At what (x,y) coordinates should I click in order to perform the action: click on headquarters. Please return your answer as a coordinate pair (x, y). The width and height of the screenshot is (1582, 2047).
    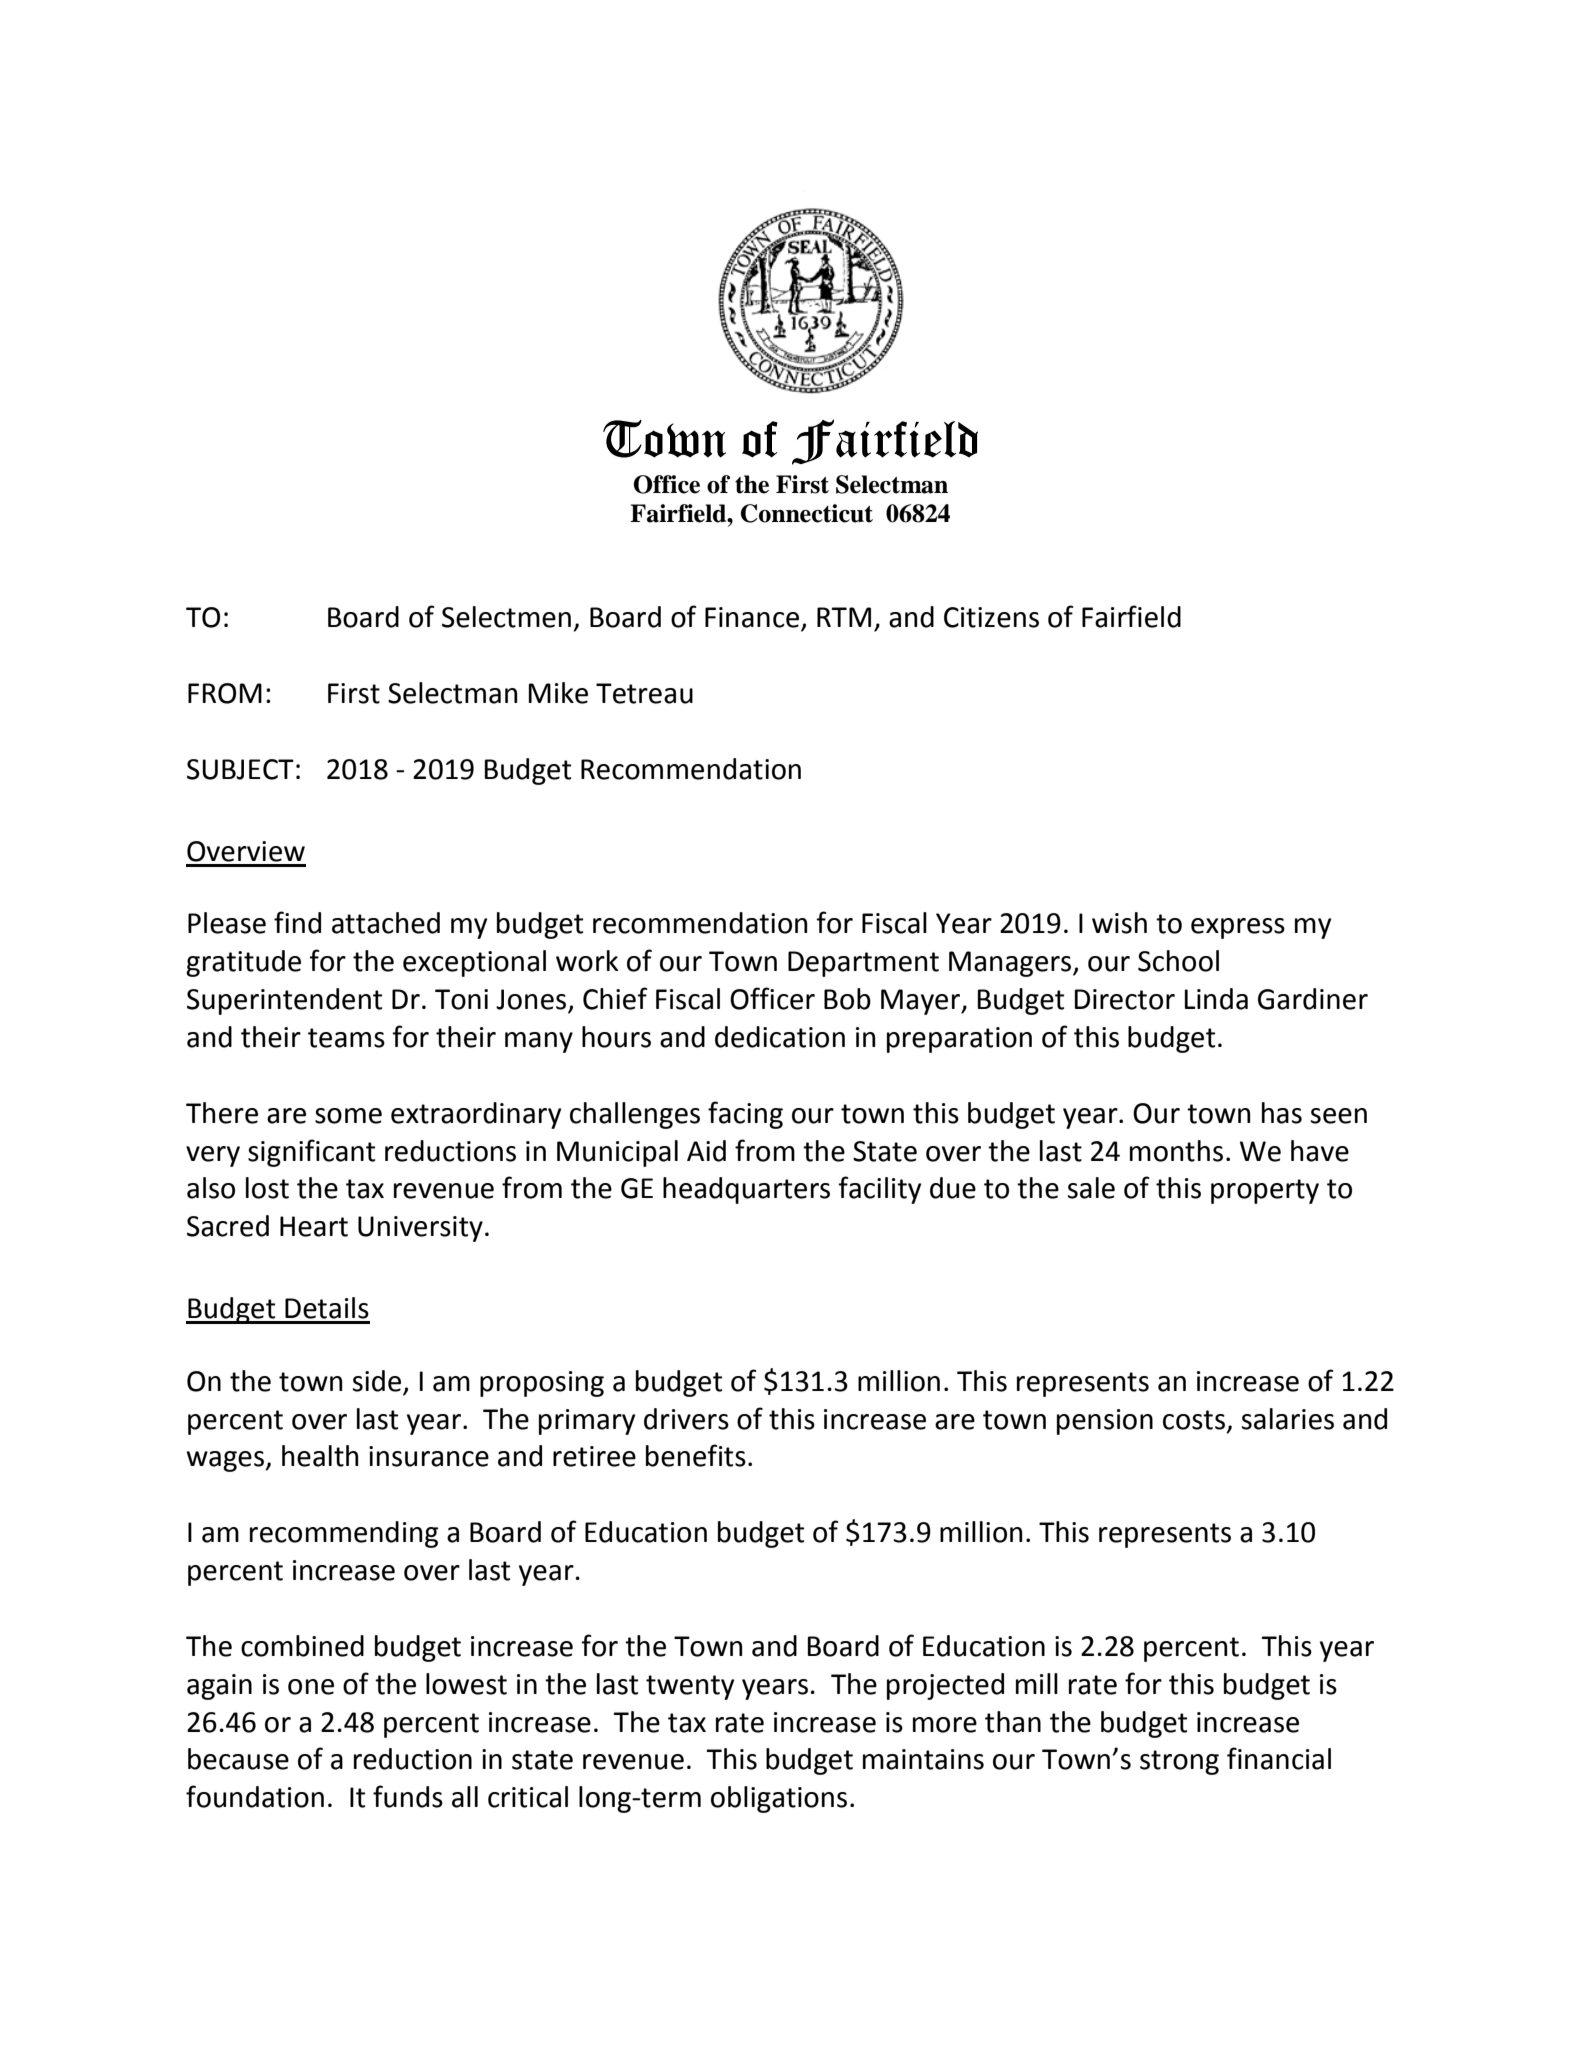
    Looking at the image, I should click on (746, 1190).
